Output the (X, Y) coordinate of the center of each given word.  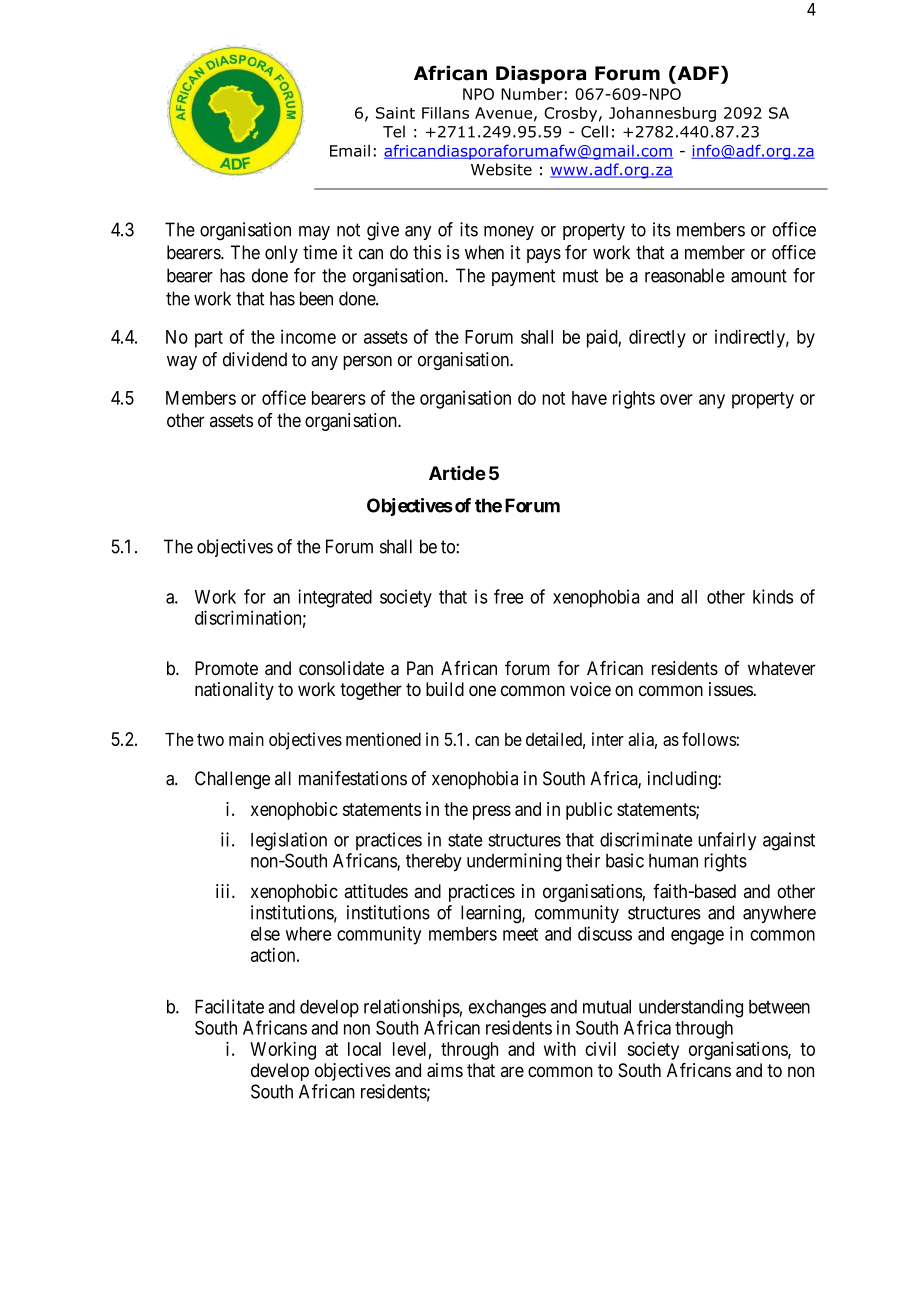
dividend (255, 359)
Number (532, 94)
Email (350, 150)
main (246, 739)
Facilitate (229, 1006)
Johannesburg (662, 114)
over (676, 399)
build (445, 689)
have (589, 398)
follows (709, 739)
